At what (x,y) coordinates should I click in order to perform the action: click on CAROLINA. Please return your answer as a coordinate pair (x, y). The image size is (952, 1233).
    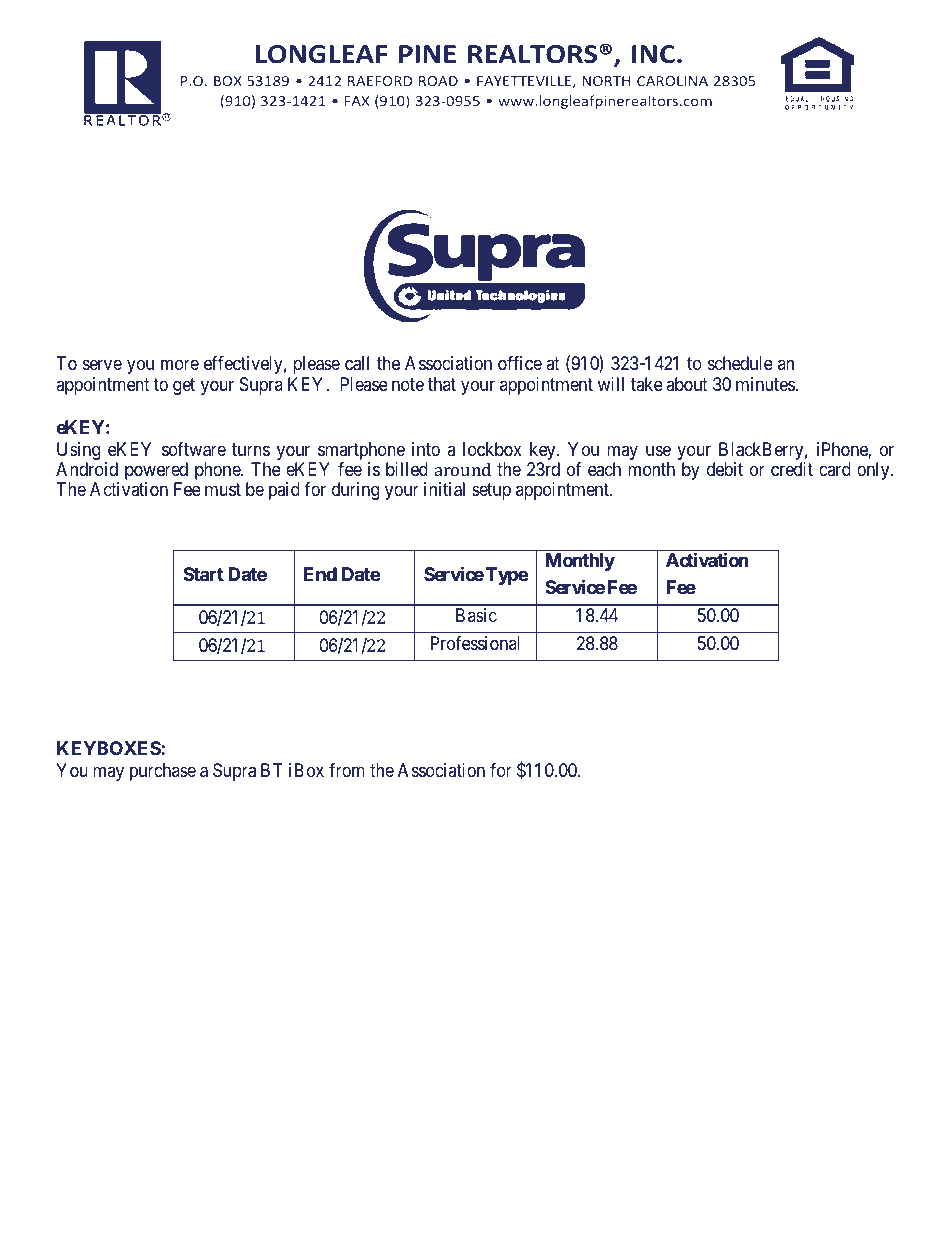
    Looking at the image, I should click on (672, 81).
